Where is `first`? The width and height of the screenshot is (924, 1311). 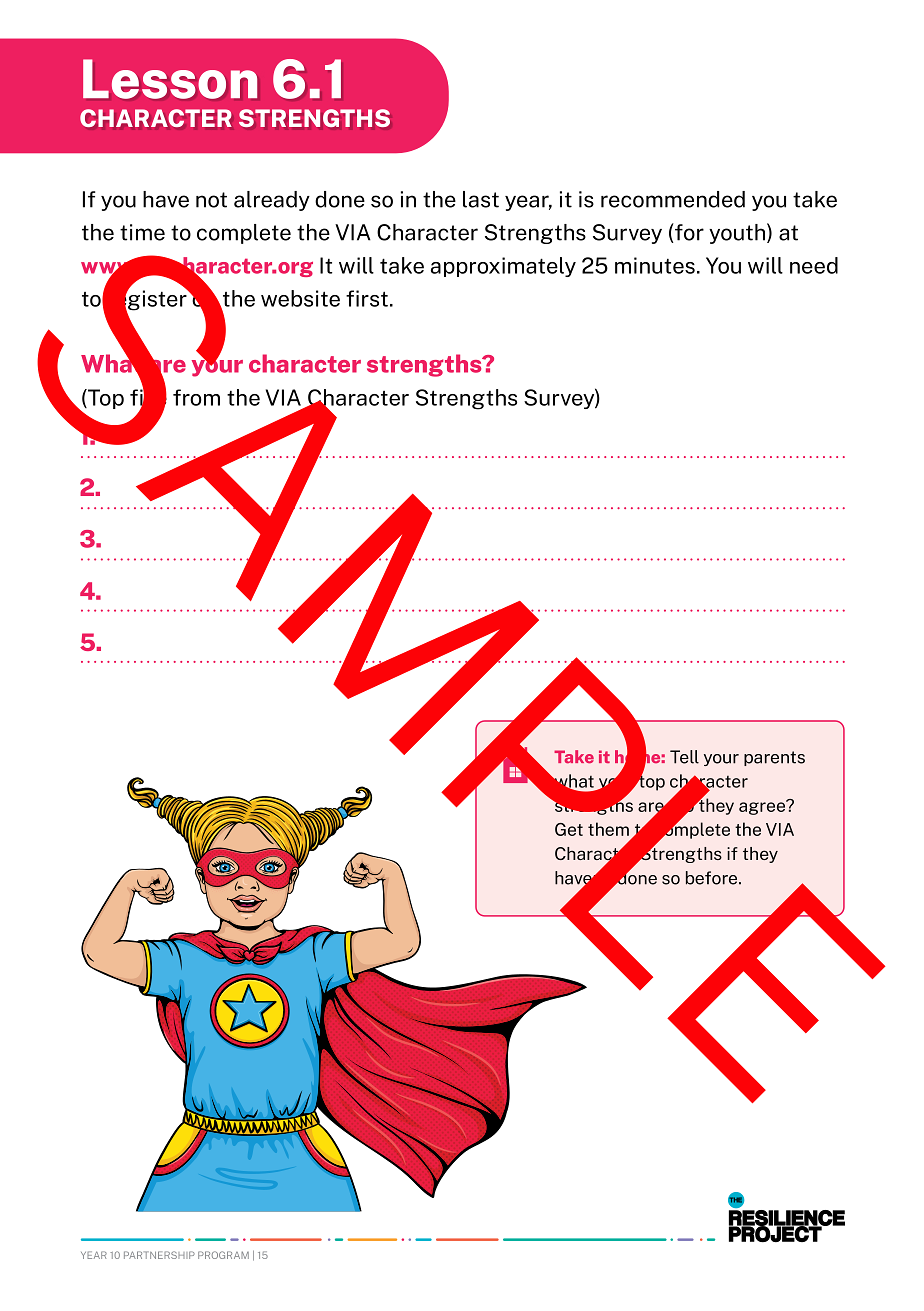 first is located at coordinates (367, 298).
